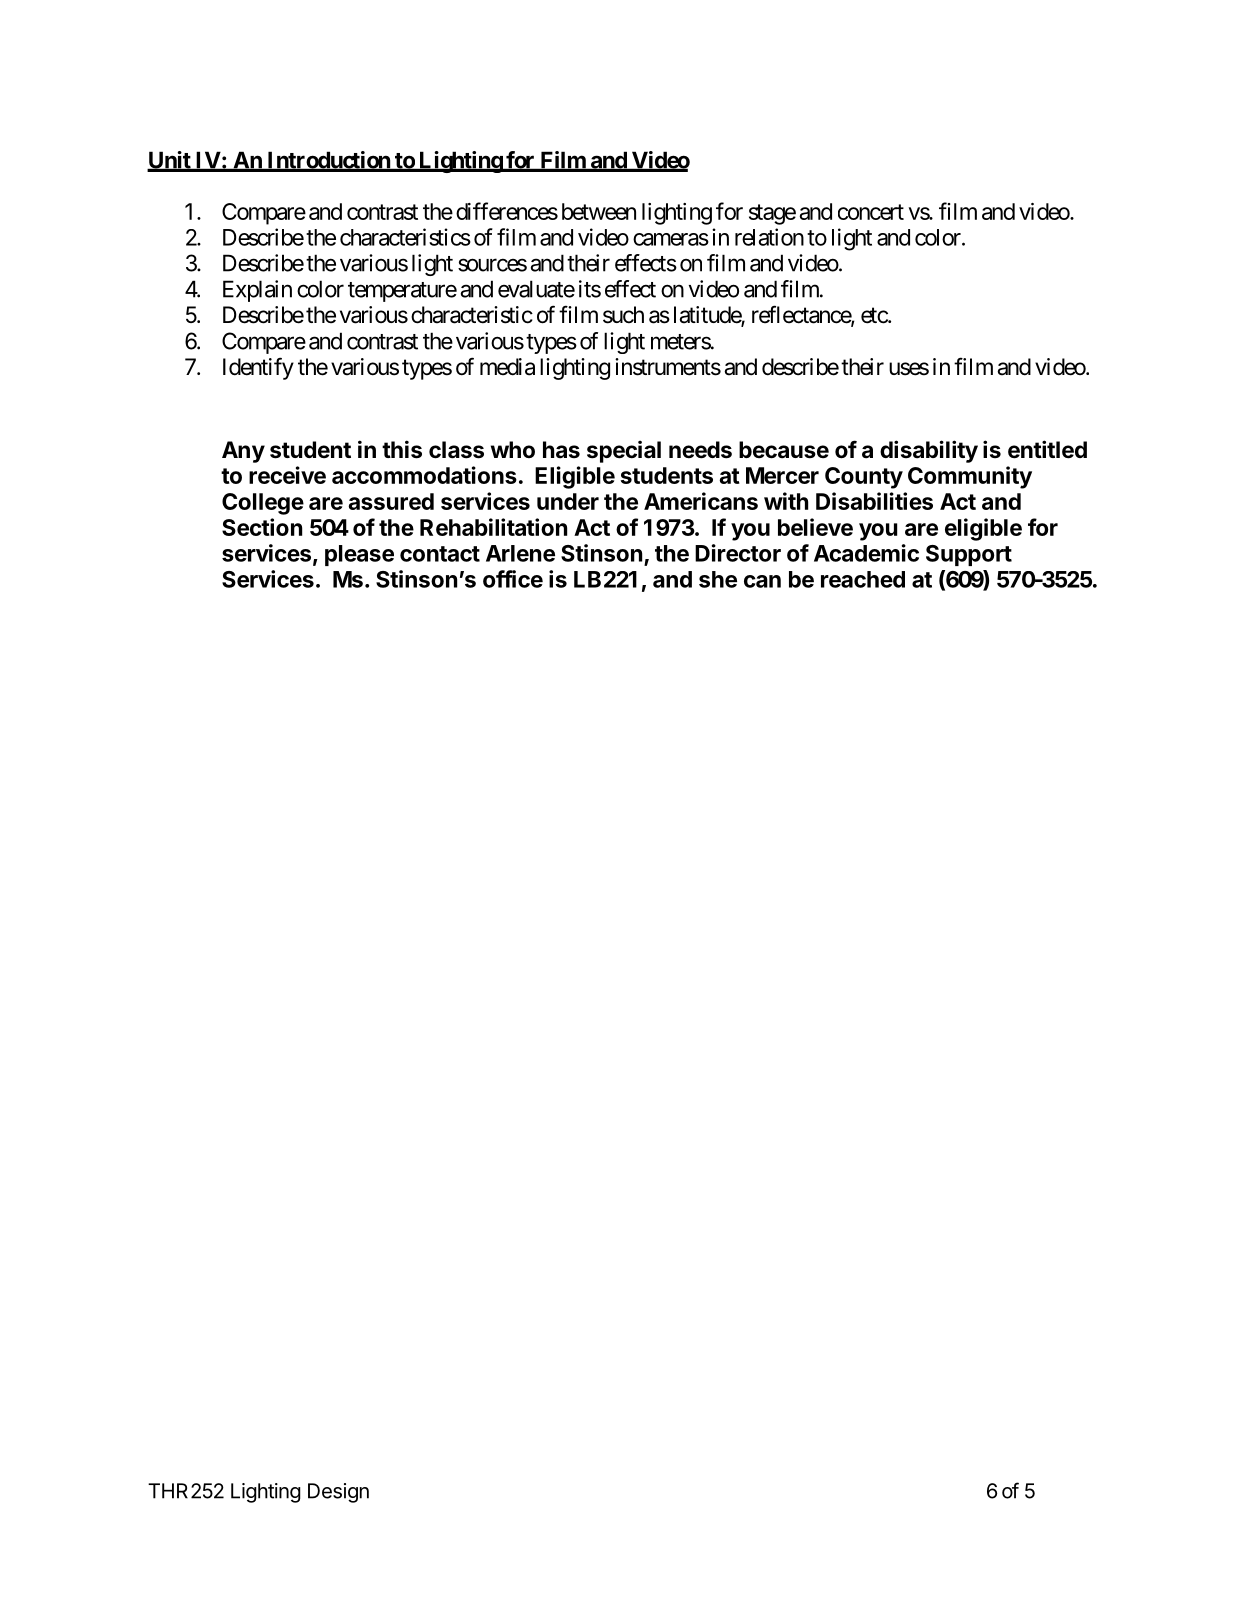  Describe the element at coordinates (718, 579) in the screenshot. I see `she` at that location.
